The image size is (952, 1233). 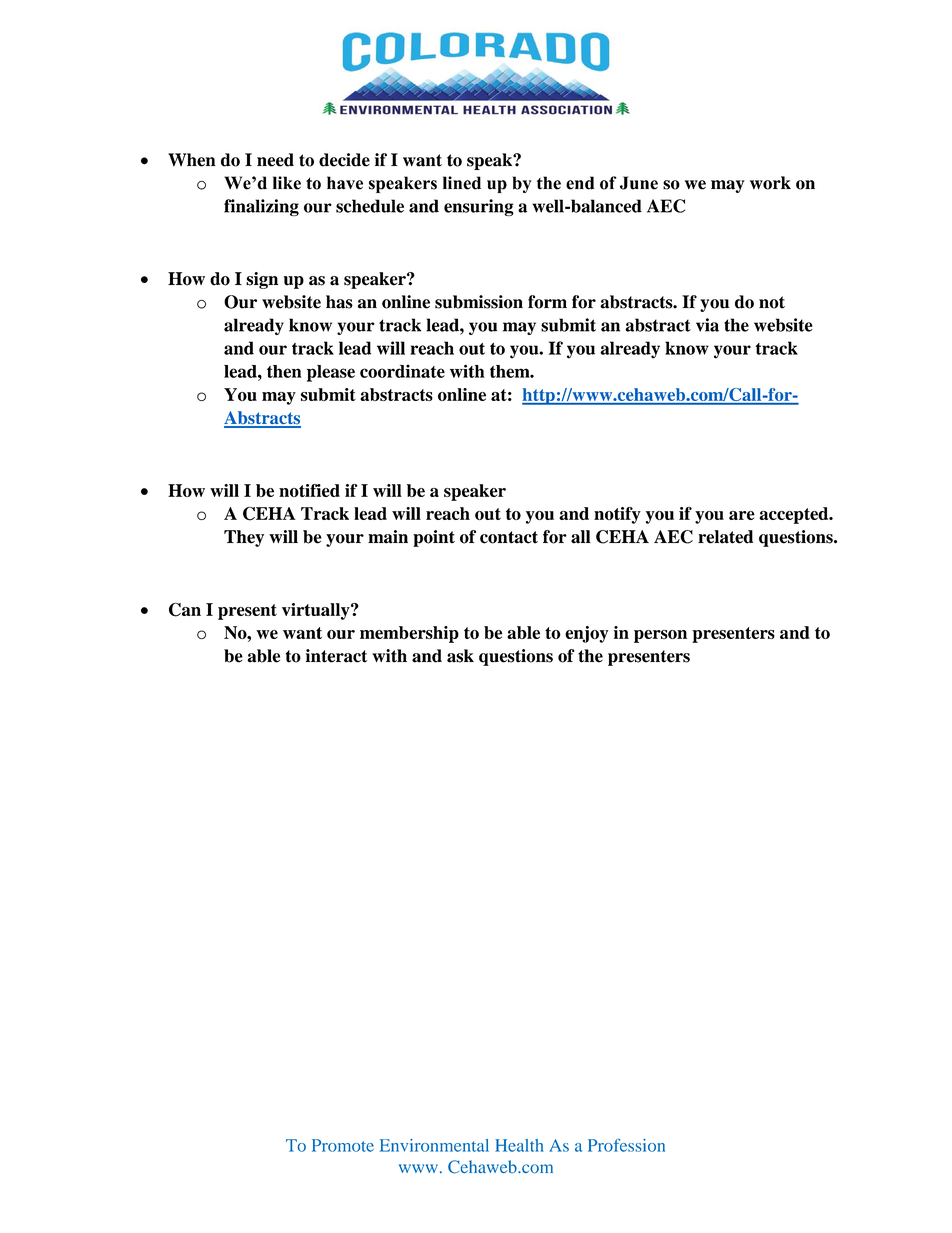 I want to click on Health, so click(x=519, y=1145).
